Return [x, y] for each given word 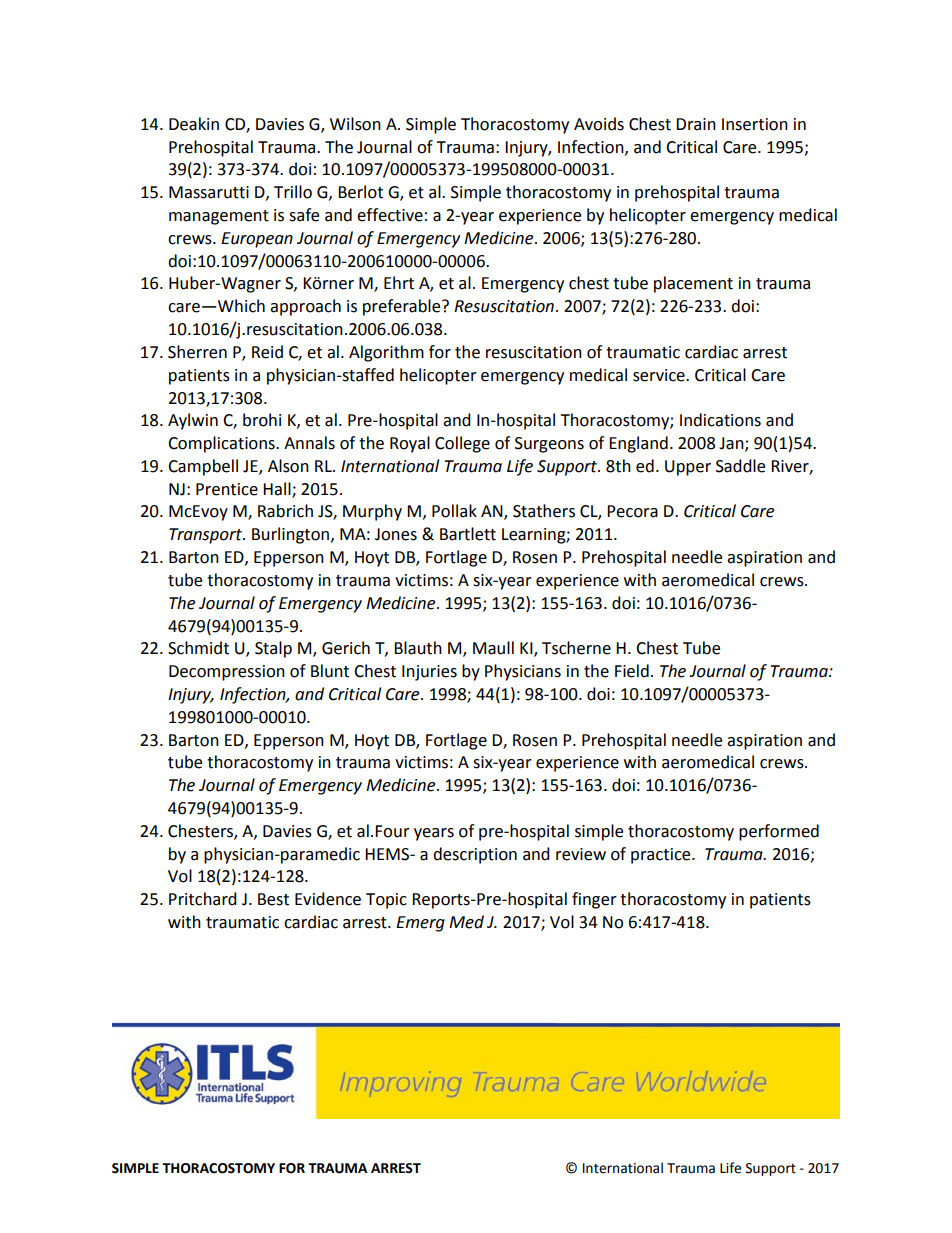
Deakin [194, 124]
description [475, 855]
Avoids [599, 124]
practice [662, 856]
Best [273, 899]
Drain [696, 124]
